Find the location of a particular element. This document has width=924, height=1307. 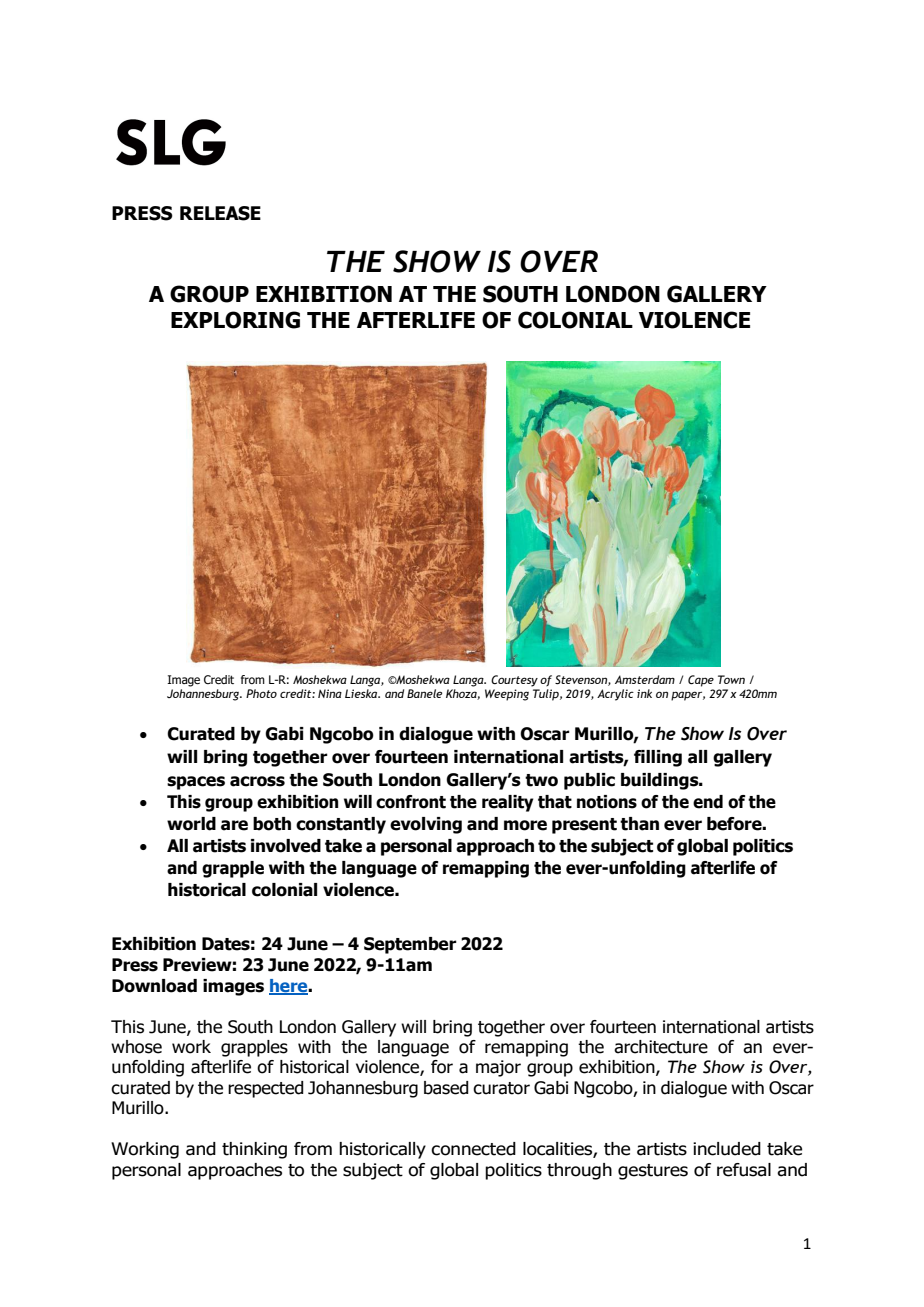

spaces is located at coordinates (196, 783).
